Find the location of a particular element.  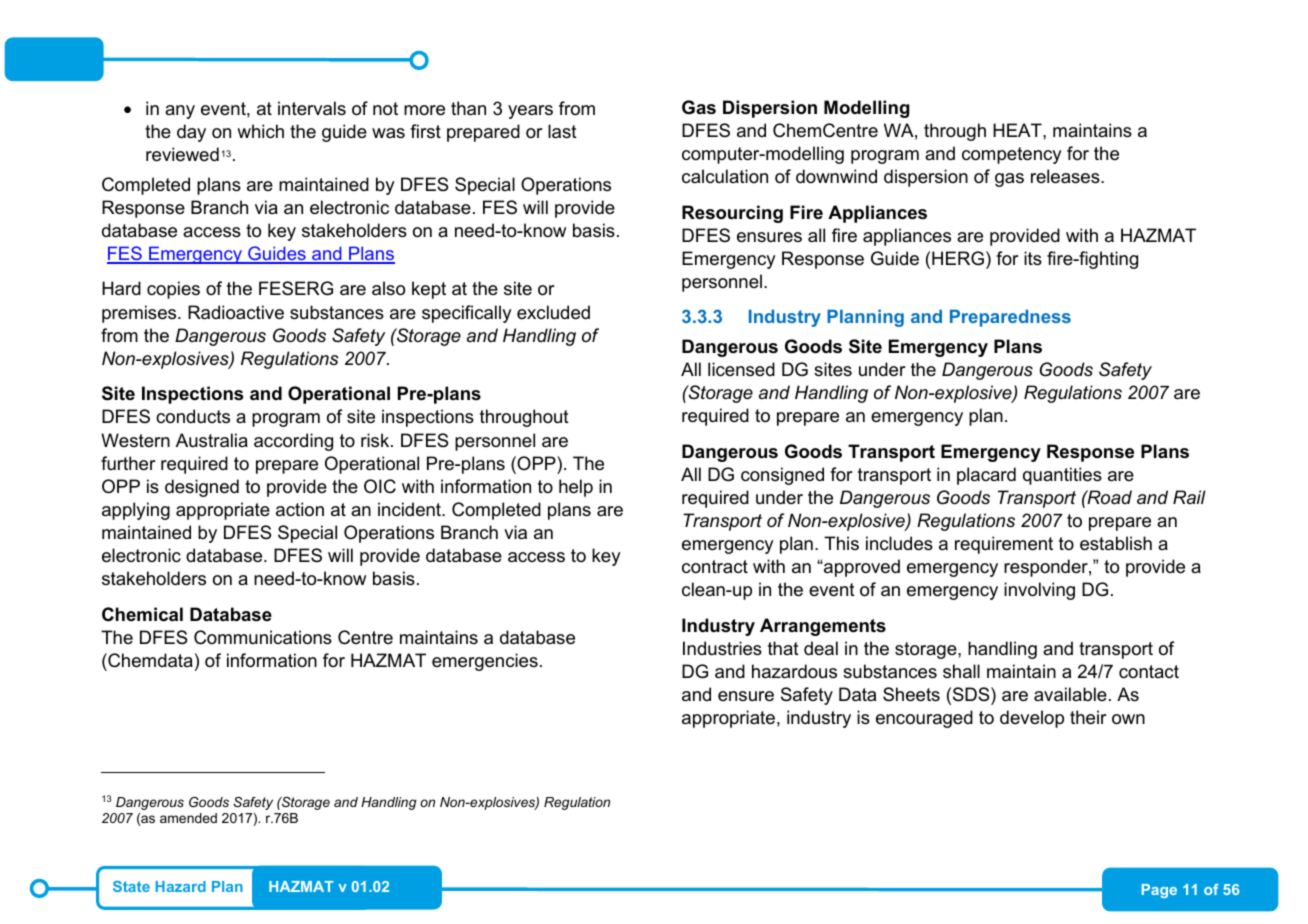

State is located at coordinates (131, 886).
